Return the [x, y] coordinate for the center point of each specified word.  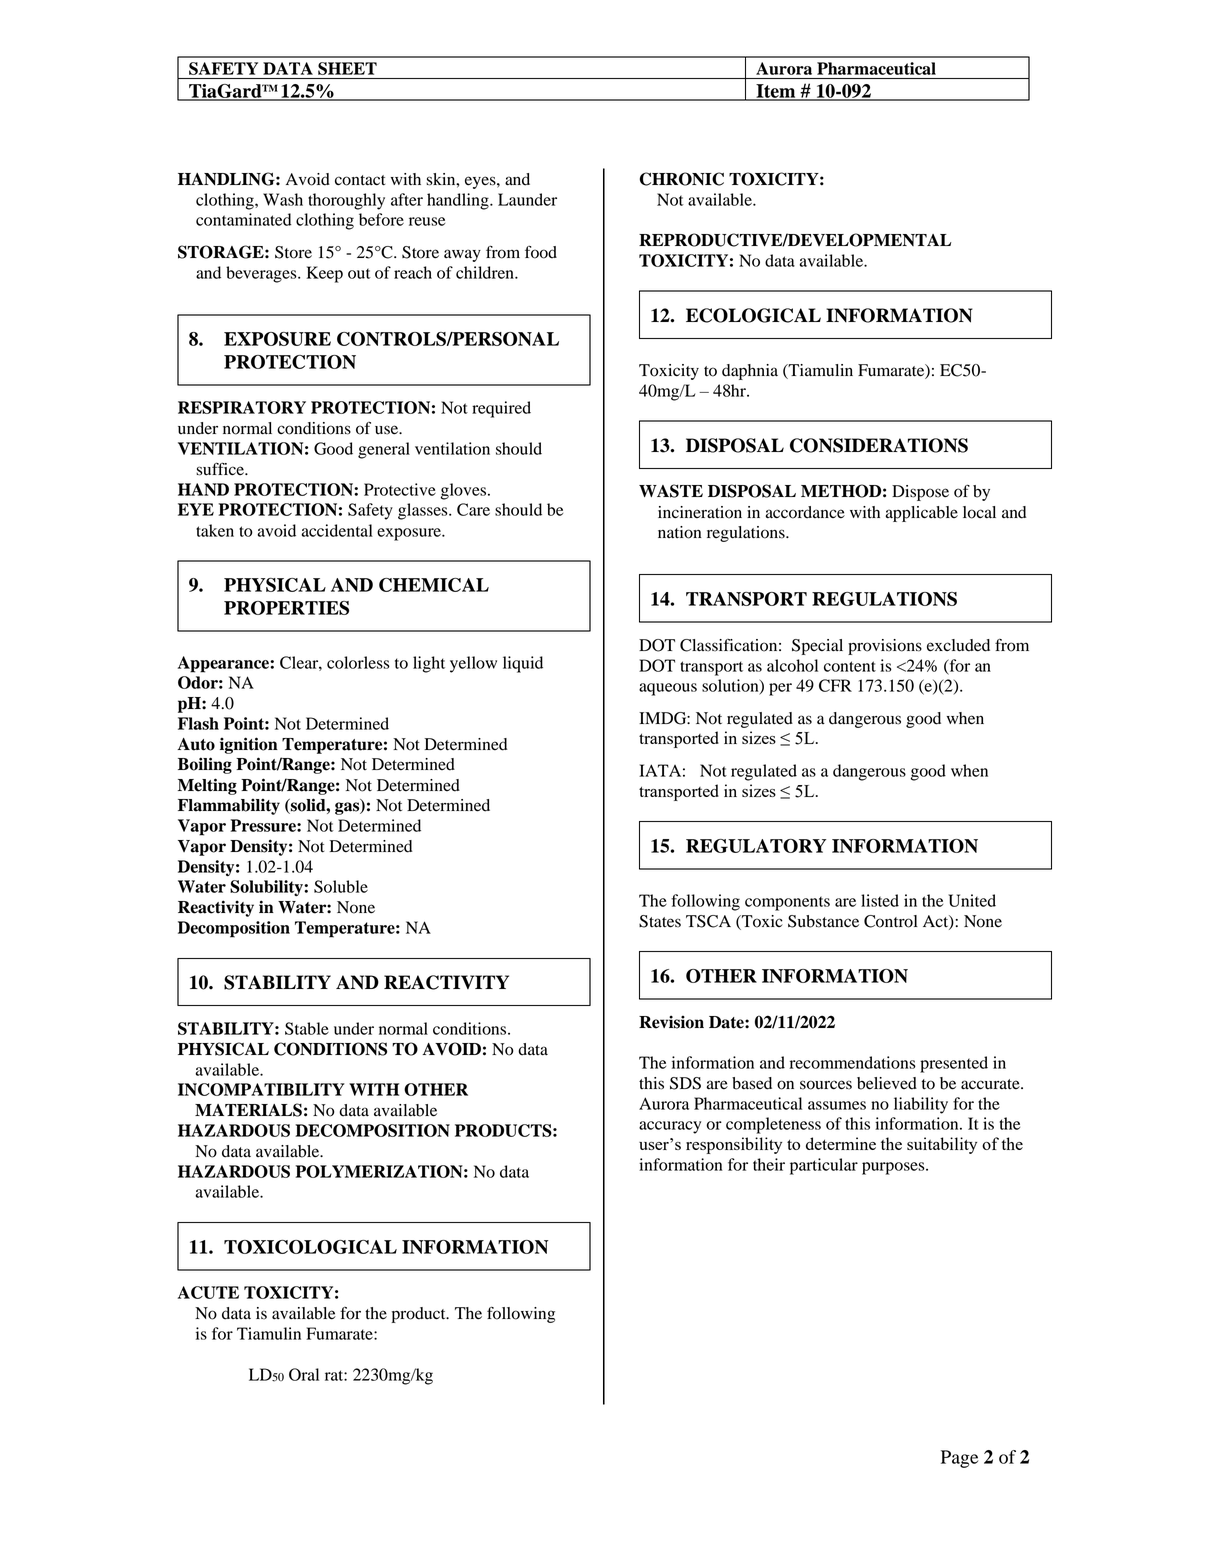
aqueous [668, 689]
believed [887, 1083]
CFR [835, 685]
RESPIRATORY [242, 407]
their [769, 1164]
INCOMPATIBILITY [261, 1089]
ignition [249, 745]
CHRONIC [682, 179]
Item [776, 92]
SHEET [347, 68]
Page [959, 1459]
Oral [304, 1374]
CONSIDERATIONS [879, 445]
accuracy [670, 1127]
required [501, 409]
